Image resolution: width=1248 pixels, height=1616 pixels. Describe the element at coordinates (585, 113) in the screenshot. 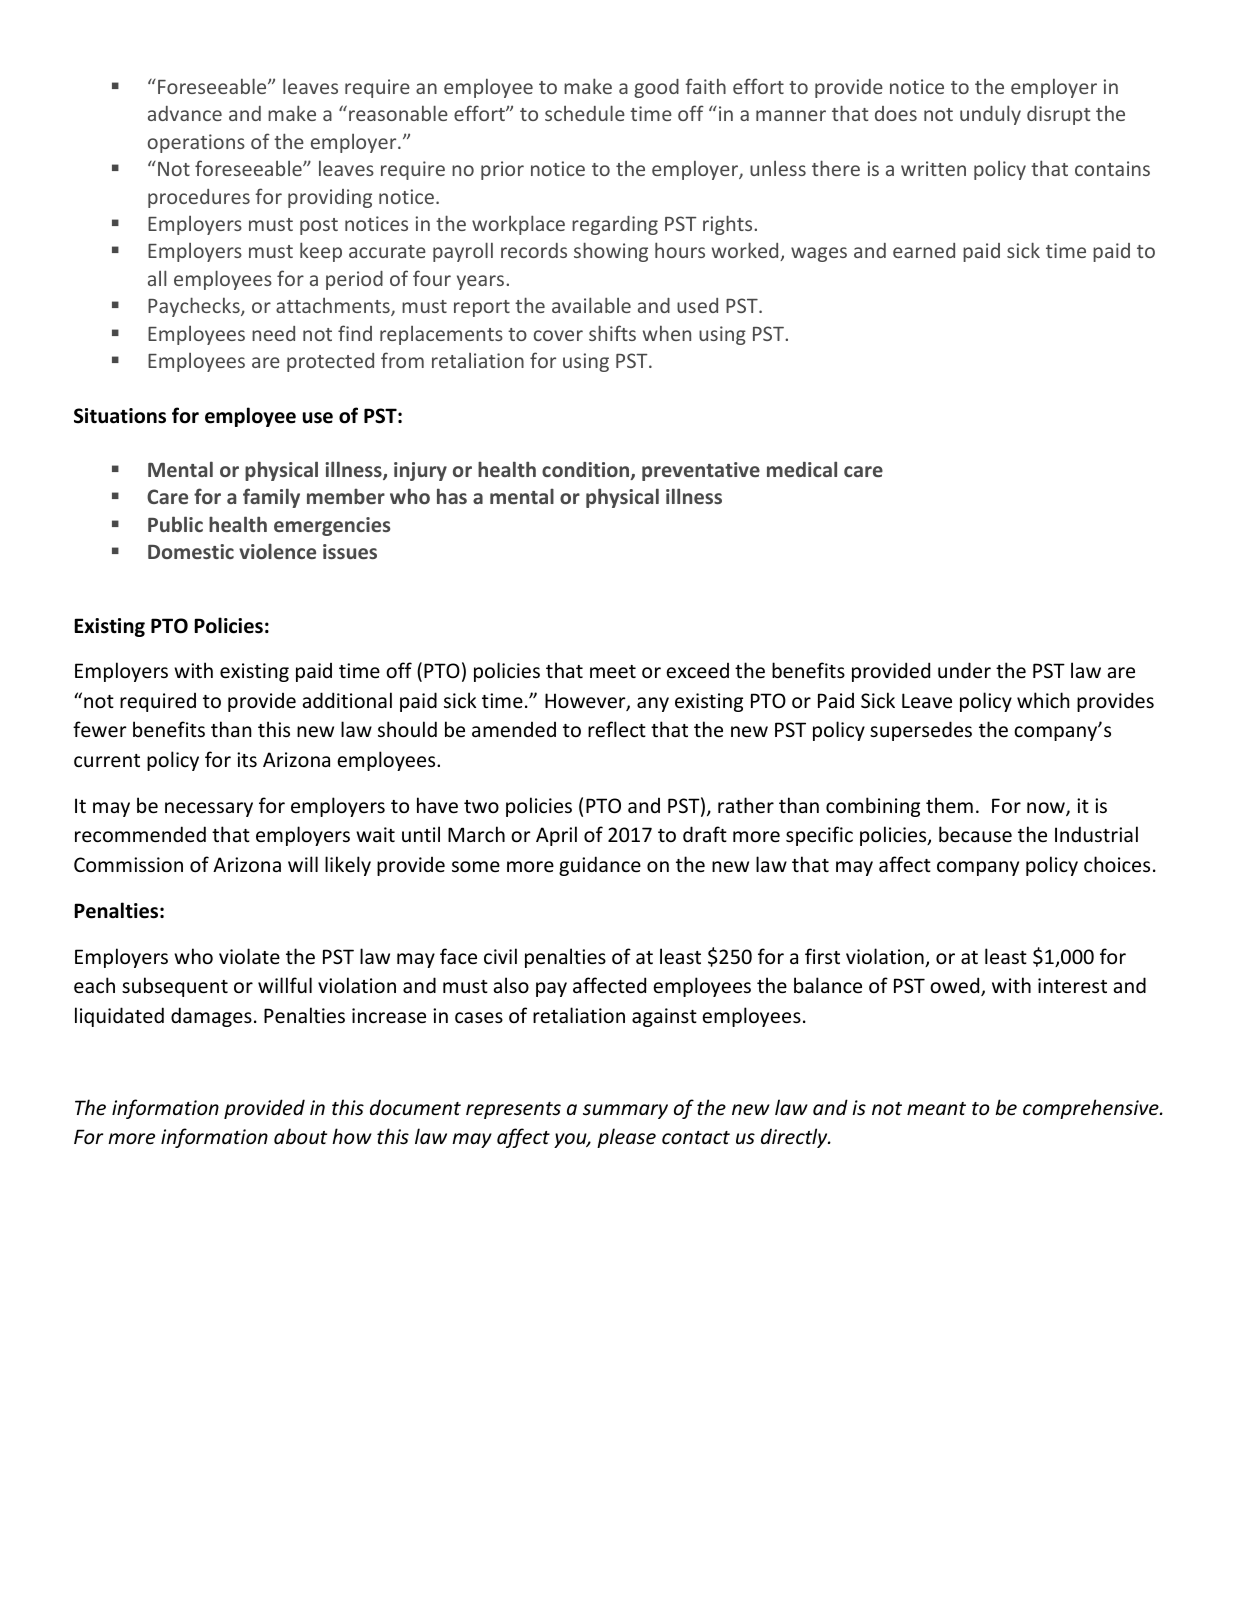

I see `schedule` at that location.
